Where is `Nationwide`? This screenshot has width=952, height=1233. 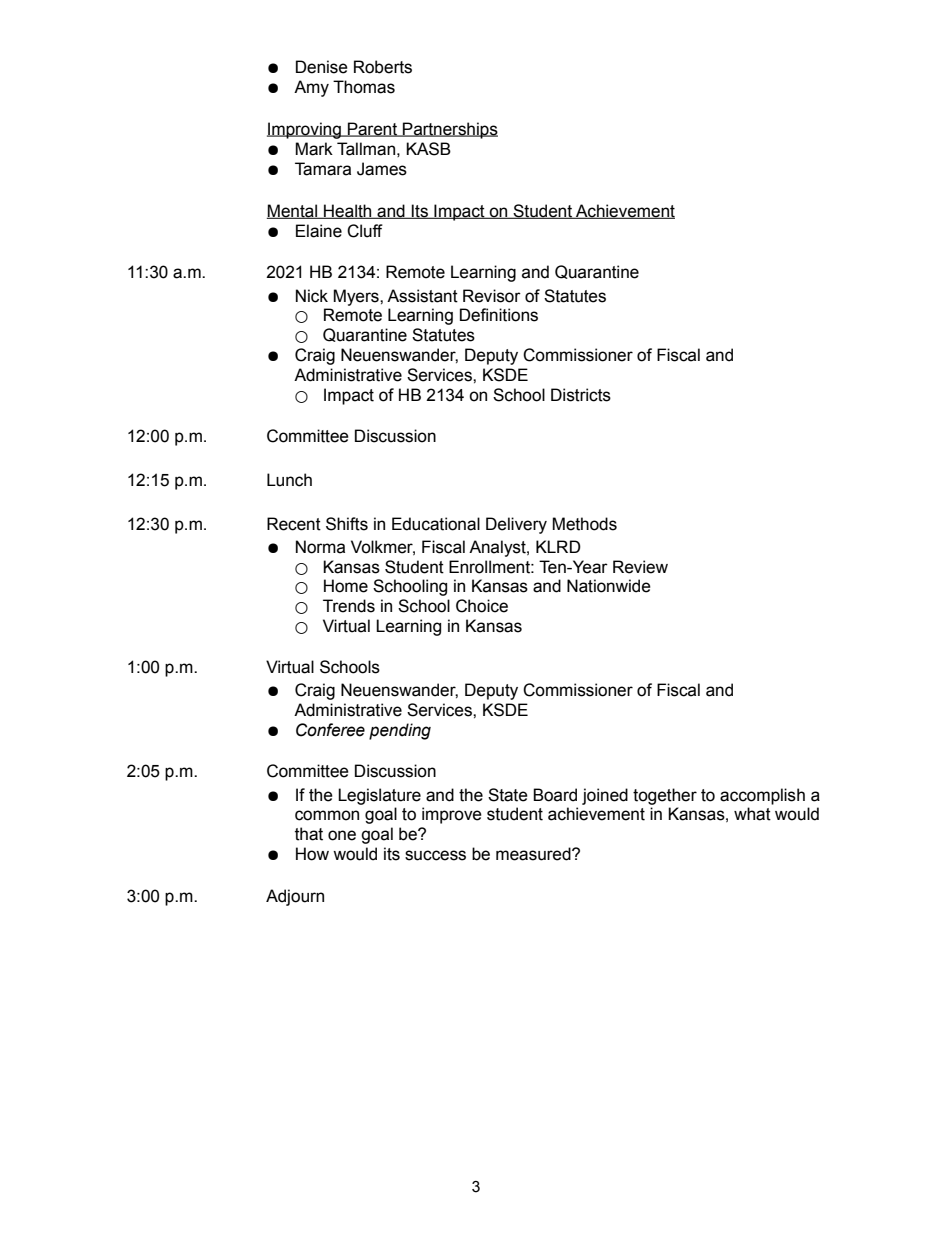
Nationwide is located at coordinates (609, 586).
